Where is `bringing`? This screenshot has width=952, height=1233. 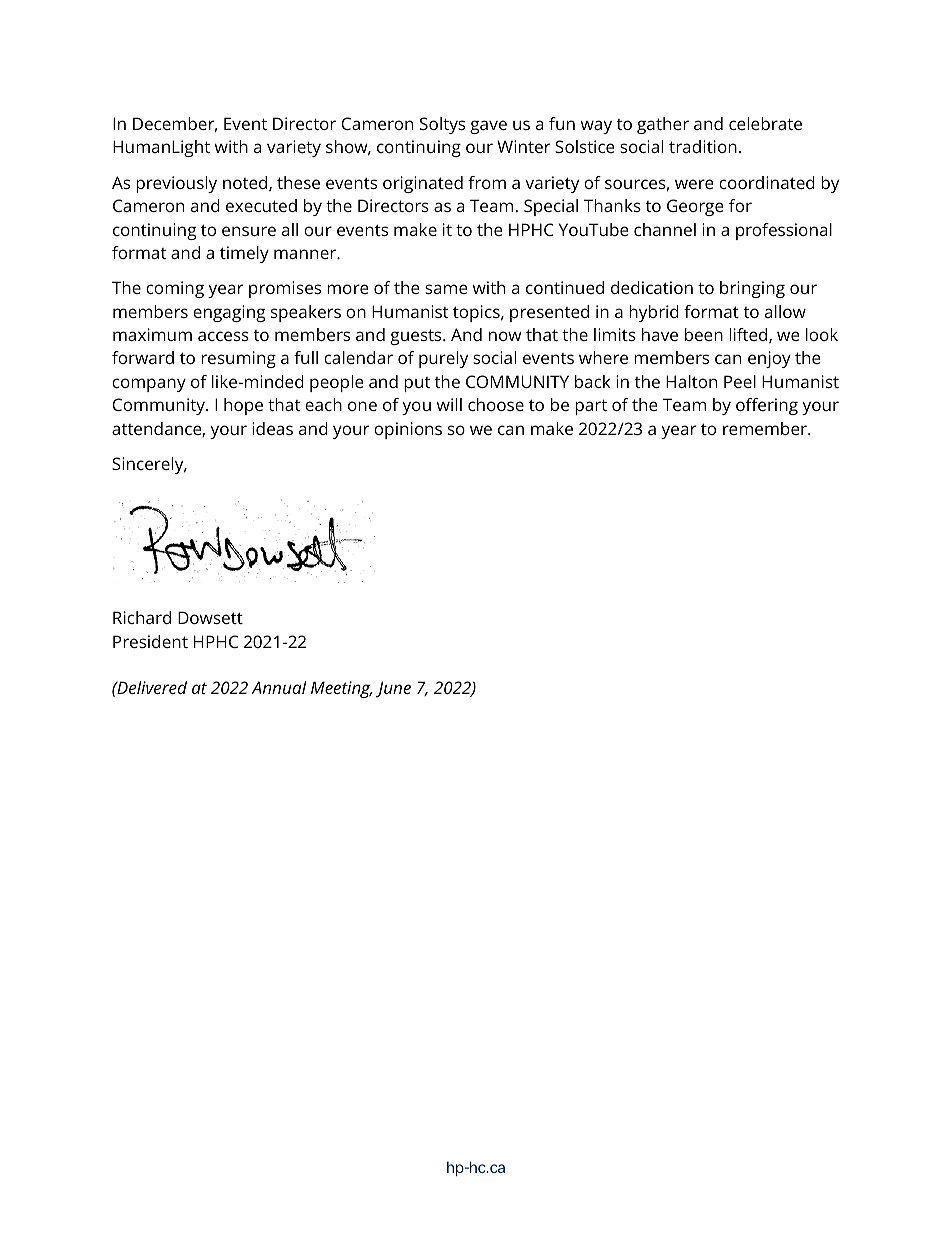
bringing is located at coordinates (752, 289).
